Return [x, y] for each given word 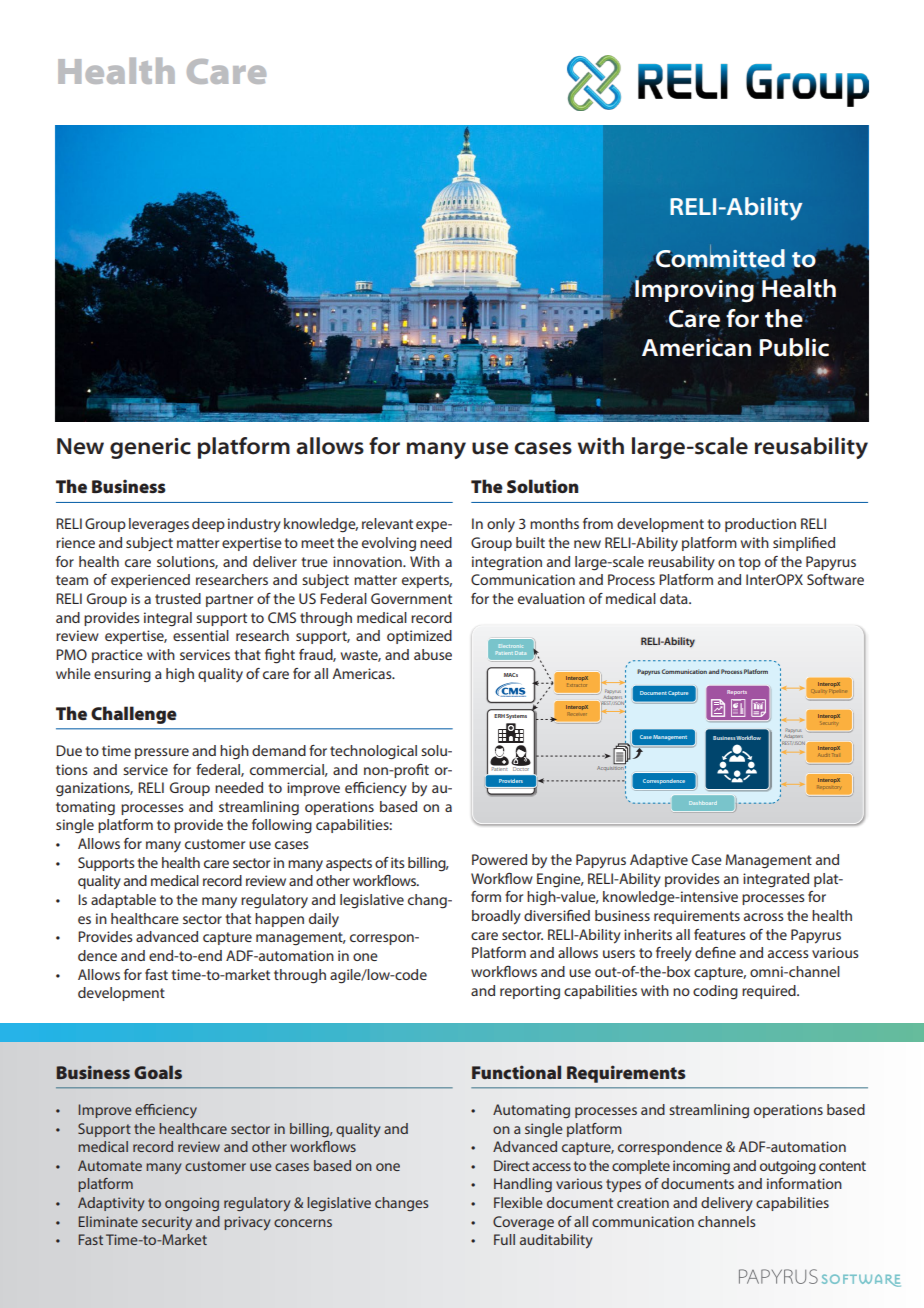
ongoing [192, 1204]
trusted [178, 598]
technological [373, 752]
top [749, 563]
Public [794, 347]
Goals [158, 1072]
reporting [530, 992]
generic [150, 448]
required [770, 992]
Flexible [518, 1202]
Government [411, 598]
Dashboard [703, 803]
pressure [162, 753]
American [696, 347]
